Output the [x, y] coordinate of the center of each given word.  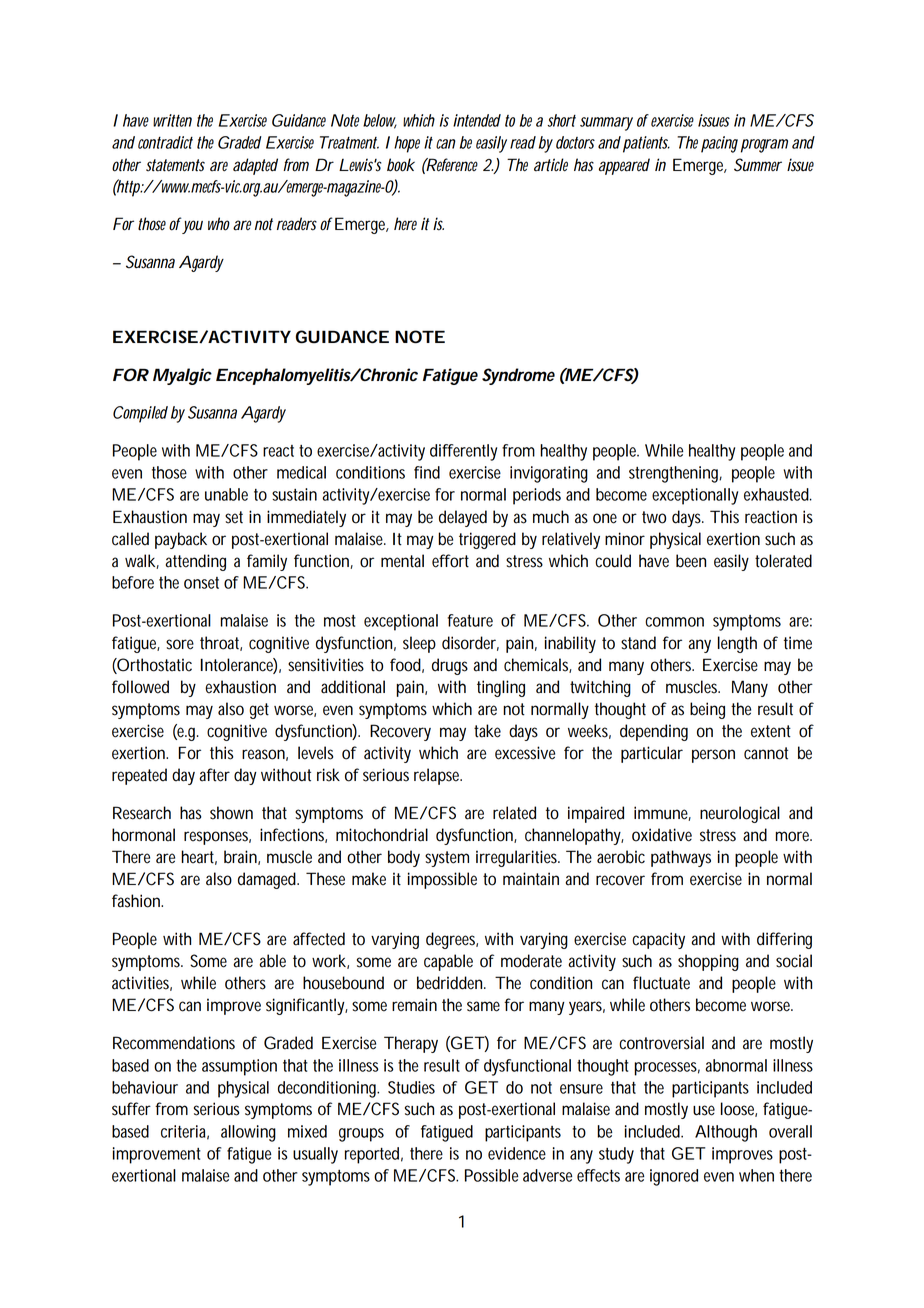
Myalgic [182, 376]
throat [221, 643]
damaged [268, 880]
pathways [681, 858]
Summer [758, 165]
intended [477, 120]
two [654, 517]
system [447, 859]
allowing [248, 1133]
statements [175, 165]
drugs [450, 666]
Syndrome [518, 376]
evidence [517, 1153]
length [737, 644]
